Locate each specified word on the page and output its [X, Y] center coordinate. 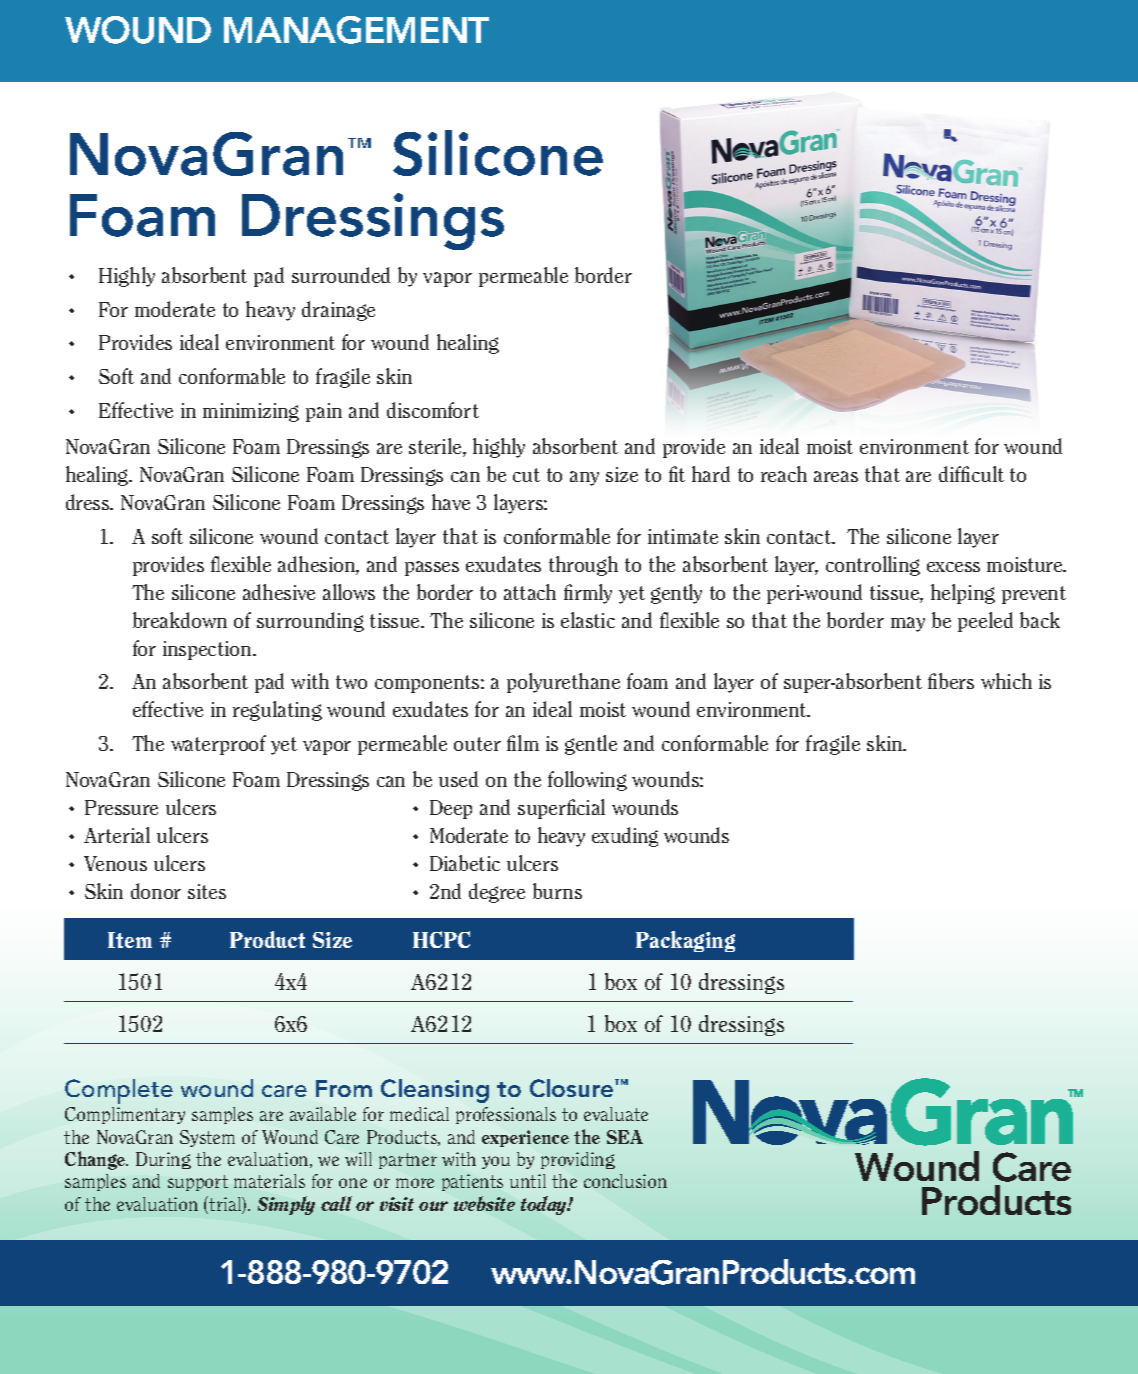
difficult [971, 474]
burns [557, 891]
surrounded [341, 275]
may [908, 624]
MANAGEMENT [356, 30]
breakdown [180, 620]
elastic [588, 620]
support [198, 1183]
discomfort [433, 410]
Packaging [685, 941]
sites [207, 891]
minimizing [251, 412]
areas [836, 476]
